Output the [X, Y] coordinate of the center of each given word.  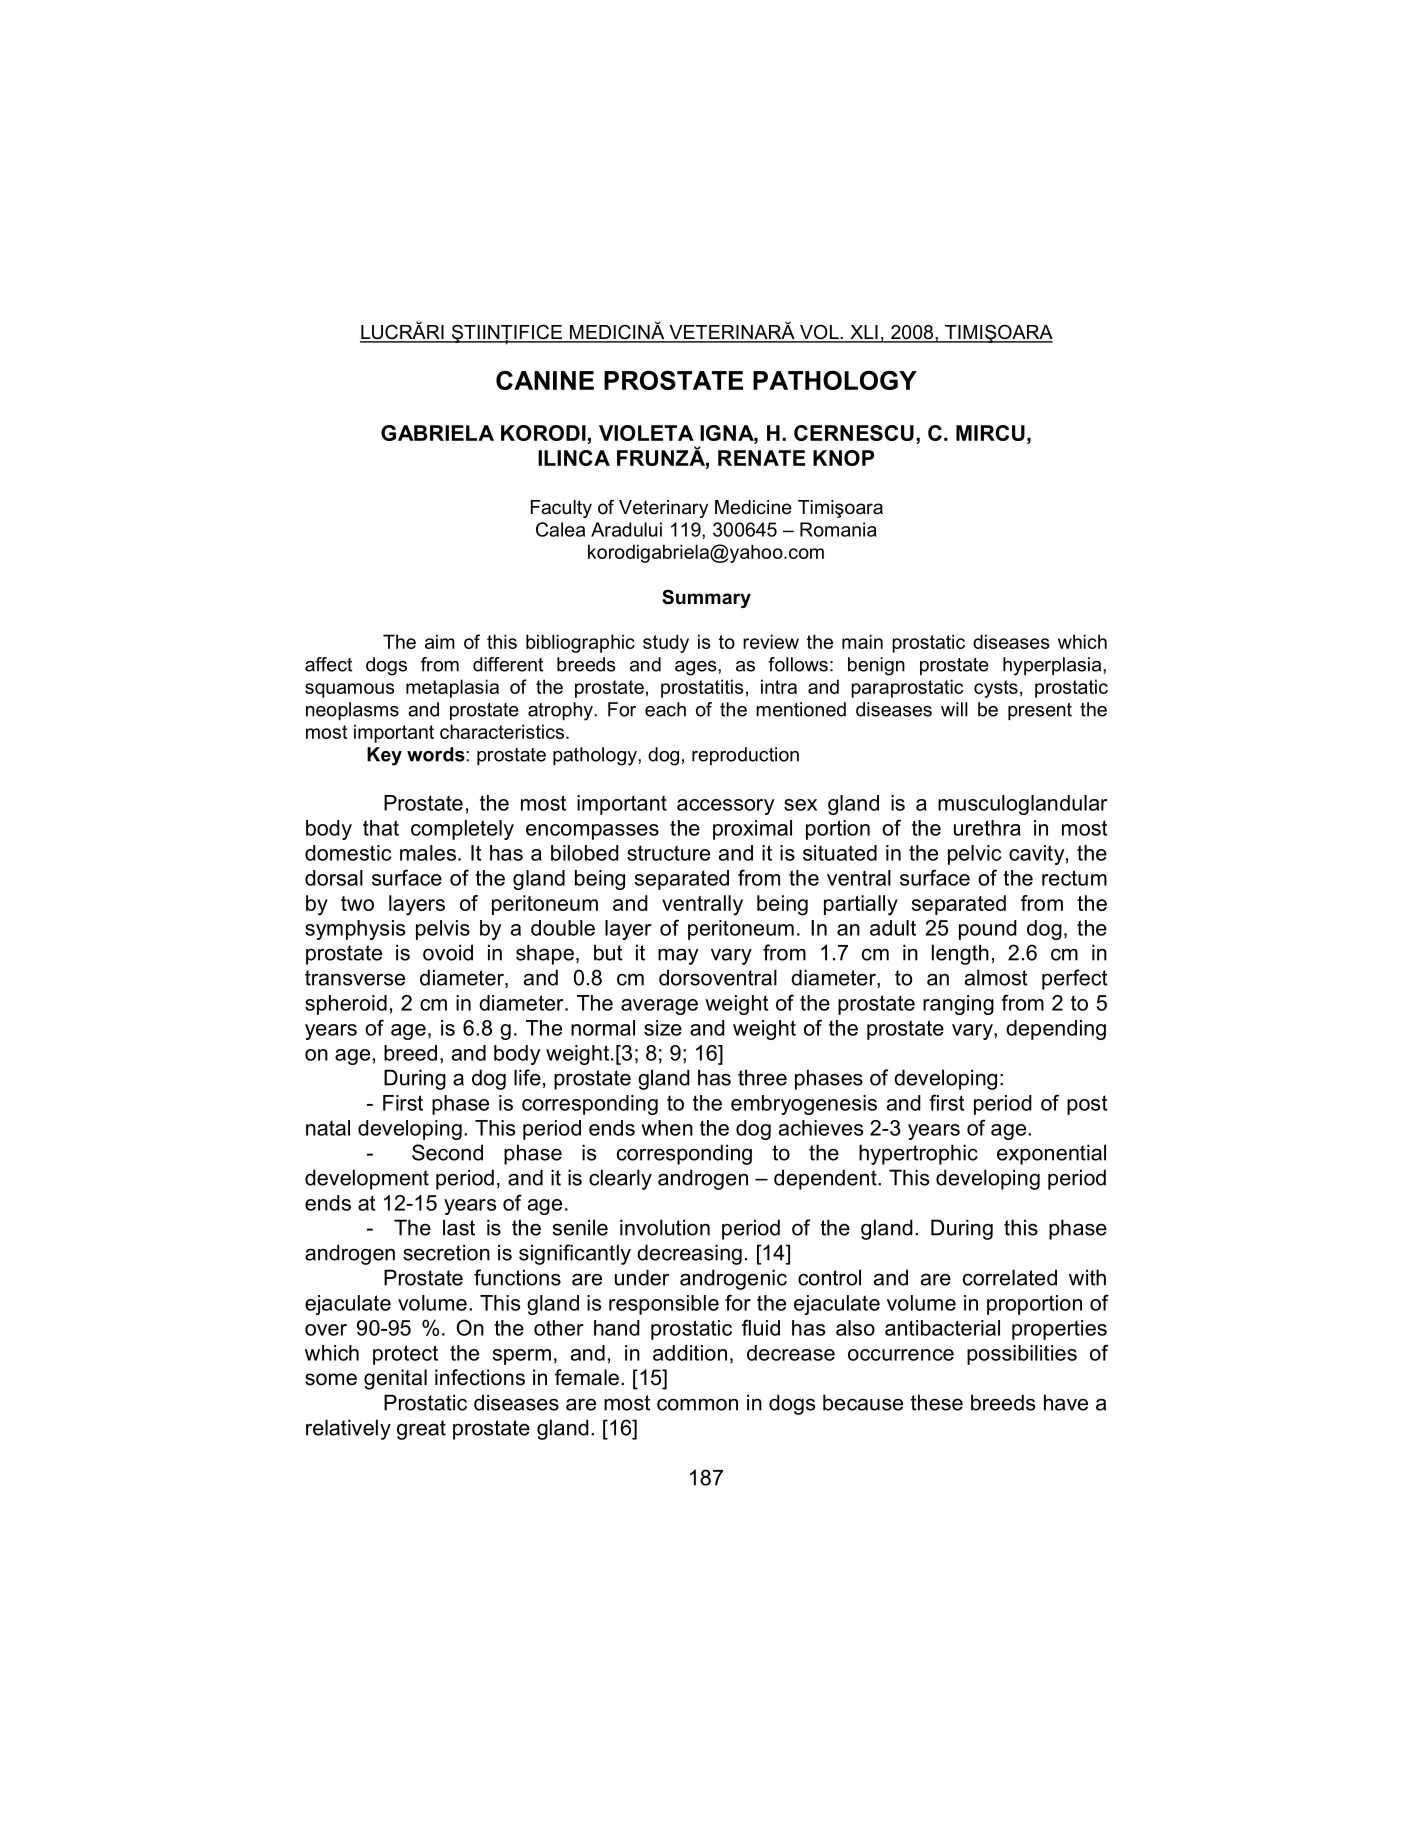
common [697, 1404]
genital [395, 1379]
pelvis [443, 930]
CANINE [545, 380]
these [937, 1402]
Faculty [561, 509]
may [678, 956]
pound [988, 930]
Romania [838, 529]
